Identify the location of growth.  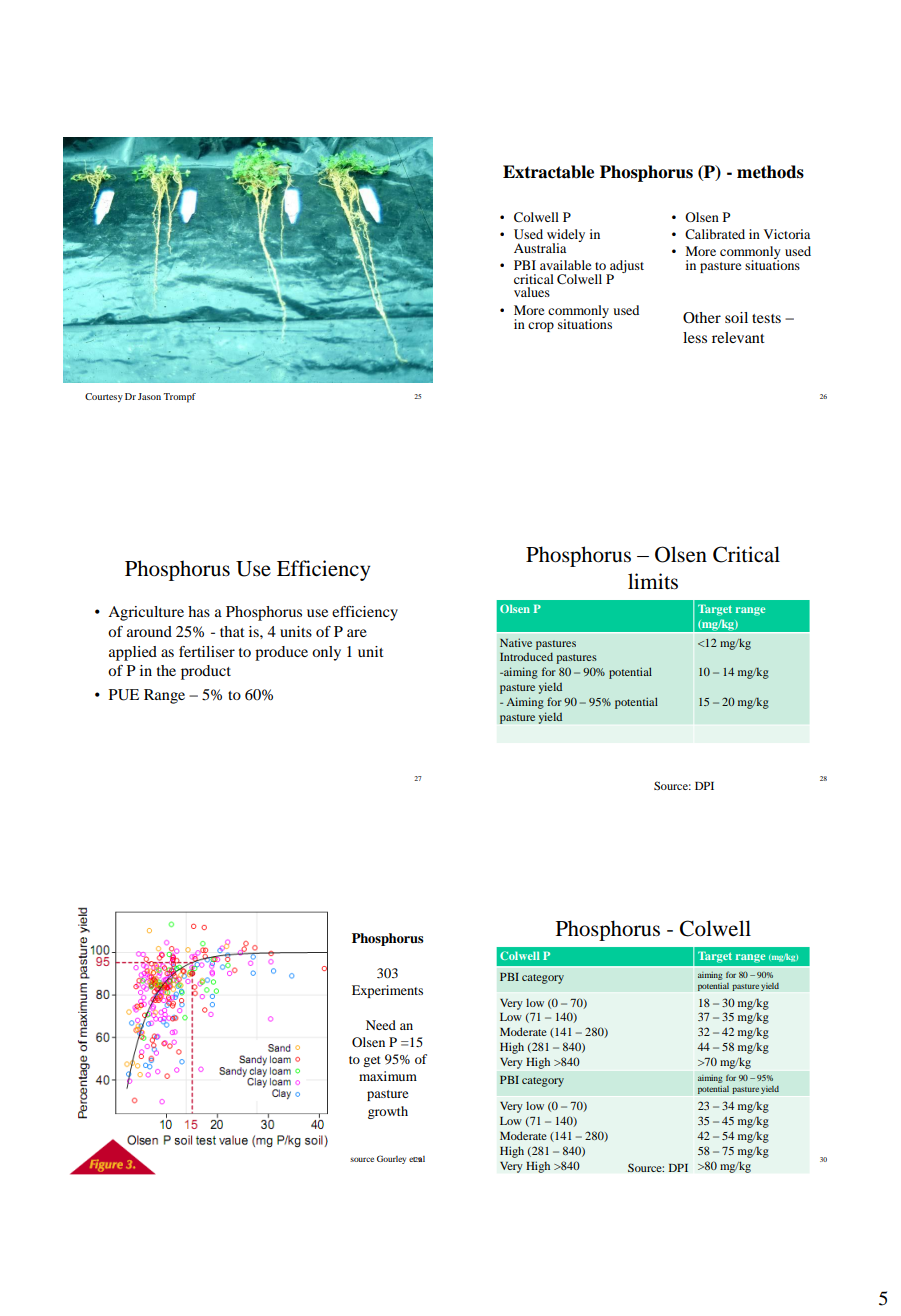
(388, 1112).
